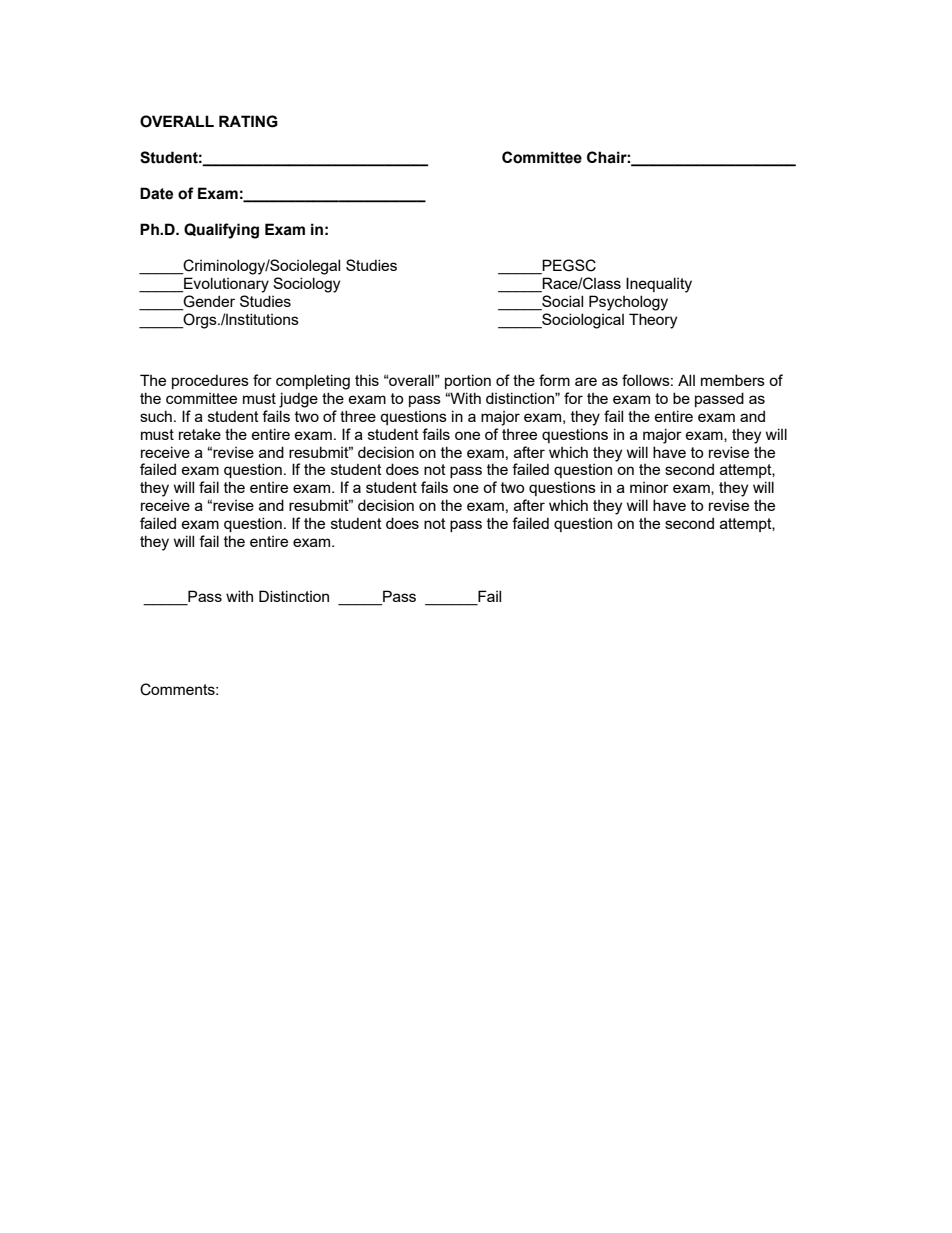 The height and width of the screenshot is (1233, 952). I want to click on Theory, so click(653, 321).
